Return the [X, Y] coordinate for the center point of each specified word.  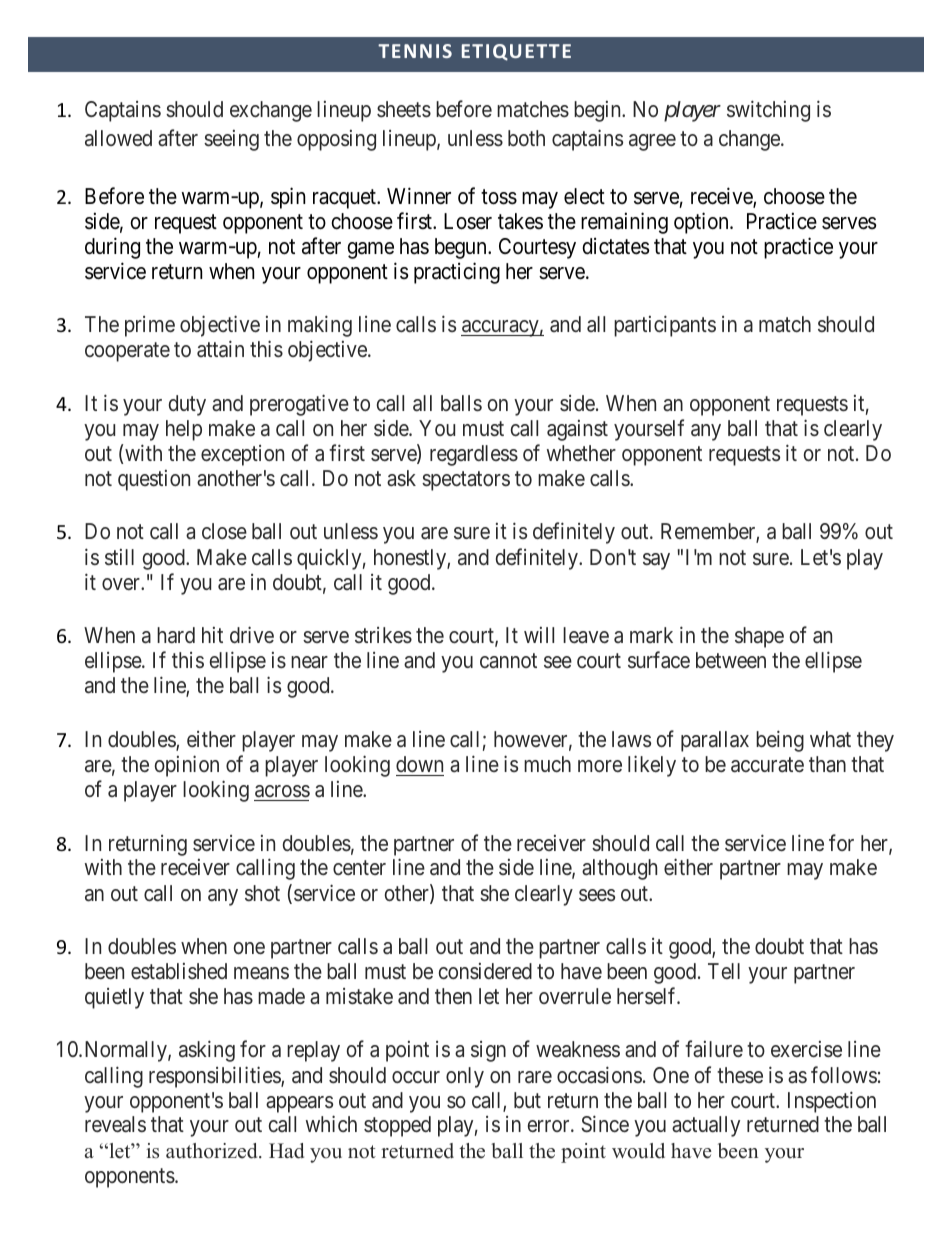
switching [768, 111]
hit [212, 635]
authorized [213, 1151]
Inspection [832, 1102]
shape [759, 637]
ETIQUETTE [516, 52]
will [539, 635]
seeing [231, 140]
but [527, 1100]
